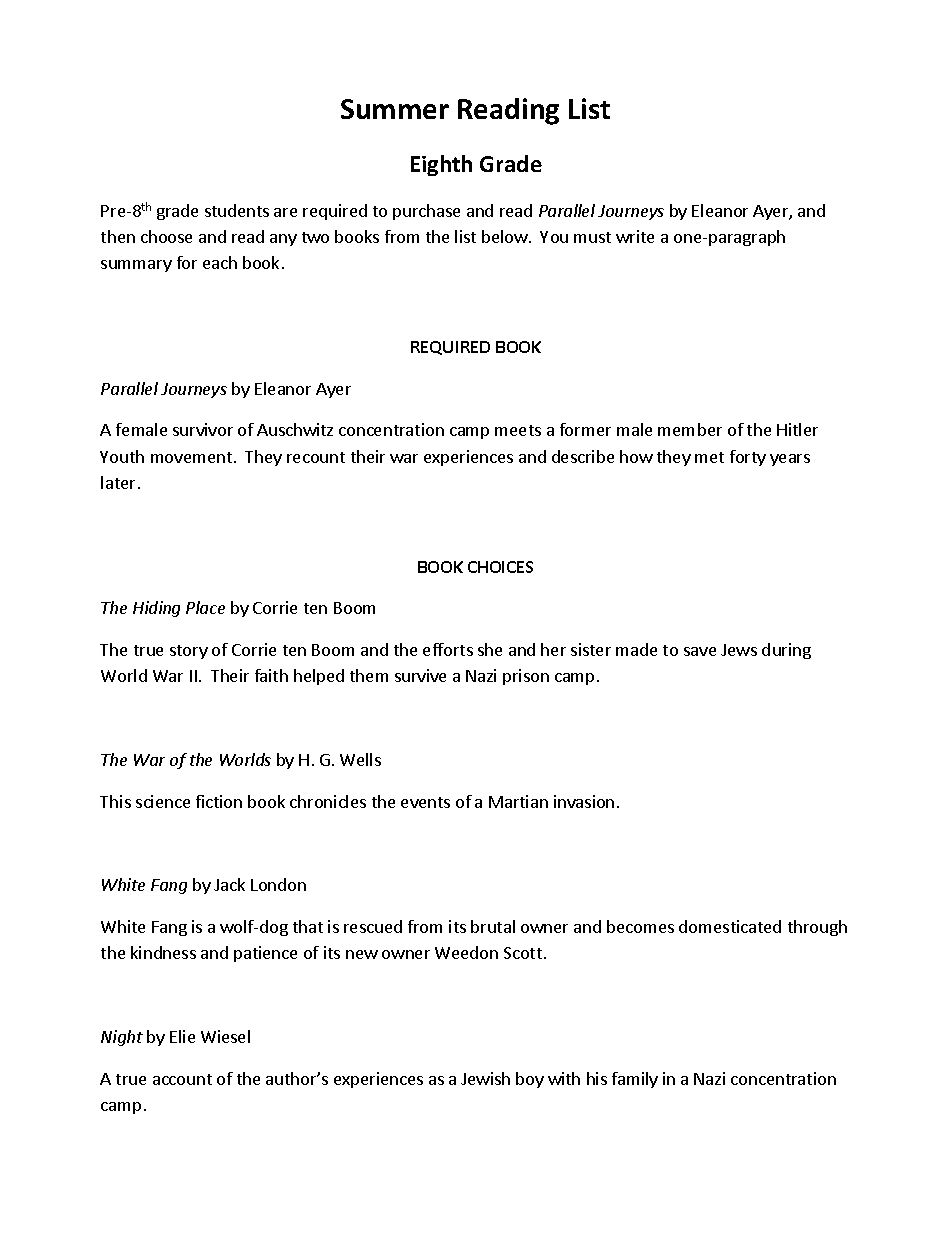 The width and height of the page is (952, 1233). Describe the element at coordinates (219, 801) in the page. I see `fiction` at that location.
